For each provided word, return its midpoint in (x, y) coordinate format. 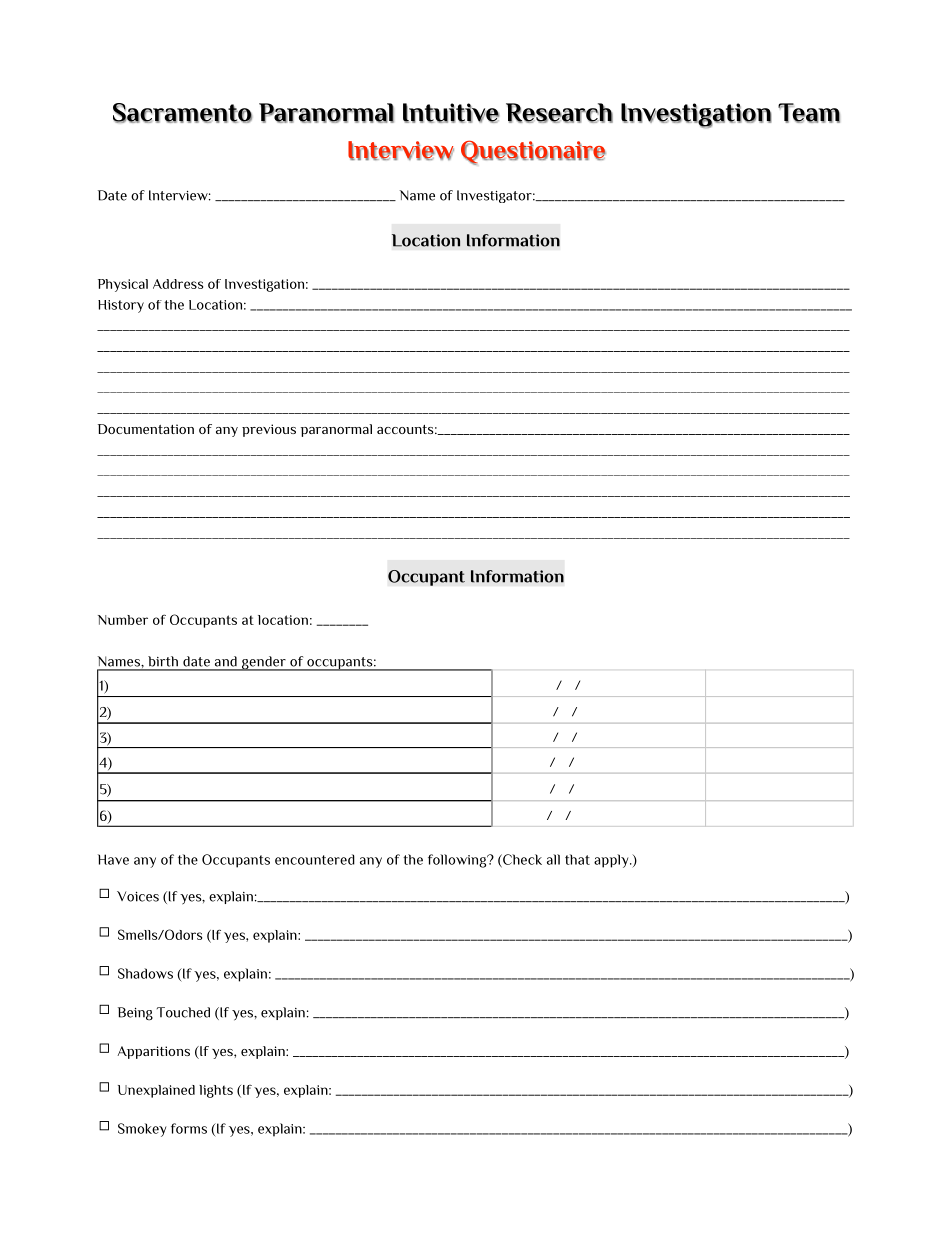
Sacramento (182, 113)
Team (809, 113)
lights (216, 1091)
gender (264, 663)
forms (189, 1128)
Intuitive (451, 113)
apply (612, 861)
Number (123, 620)
